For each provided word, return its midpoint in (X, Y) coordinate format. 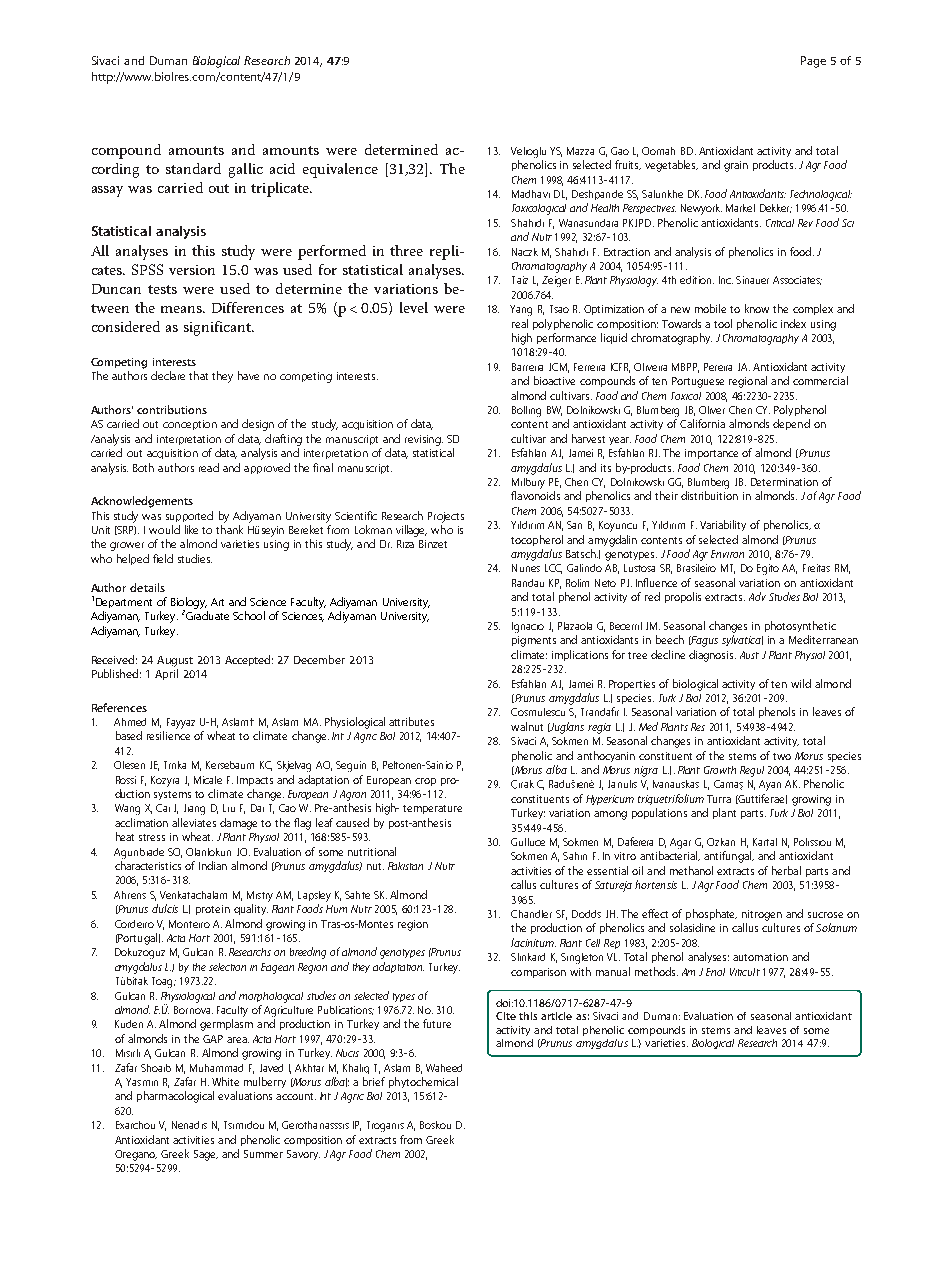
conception (190, 425)
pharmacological (175, 1097)
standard (193, 168)
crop (425, 782)
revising (424, 440)
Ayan (770, 785)
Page (813, 62)
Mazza (580, 151)
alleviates (194, 822)
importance (711, 454)
